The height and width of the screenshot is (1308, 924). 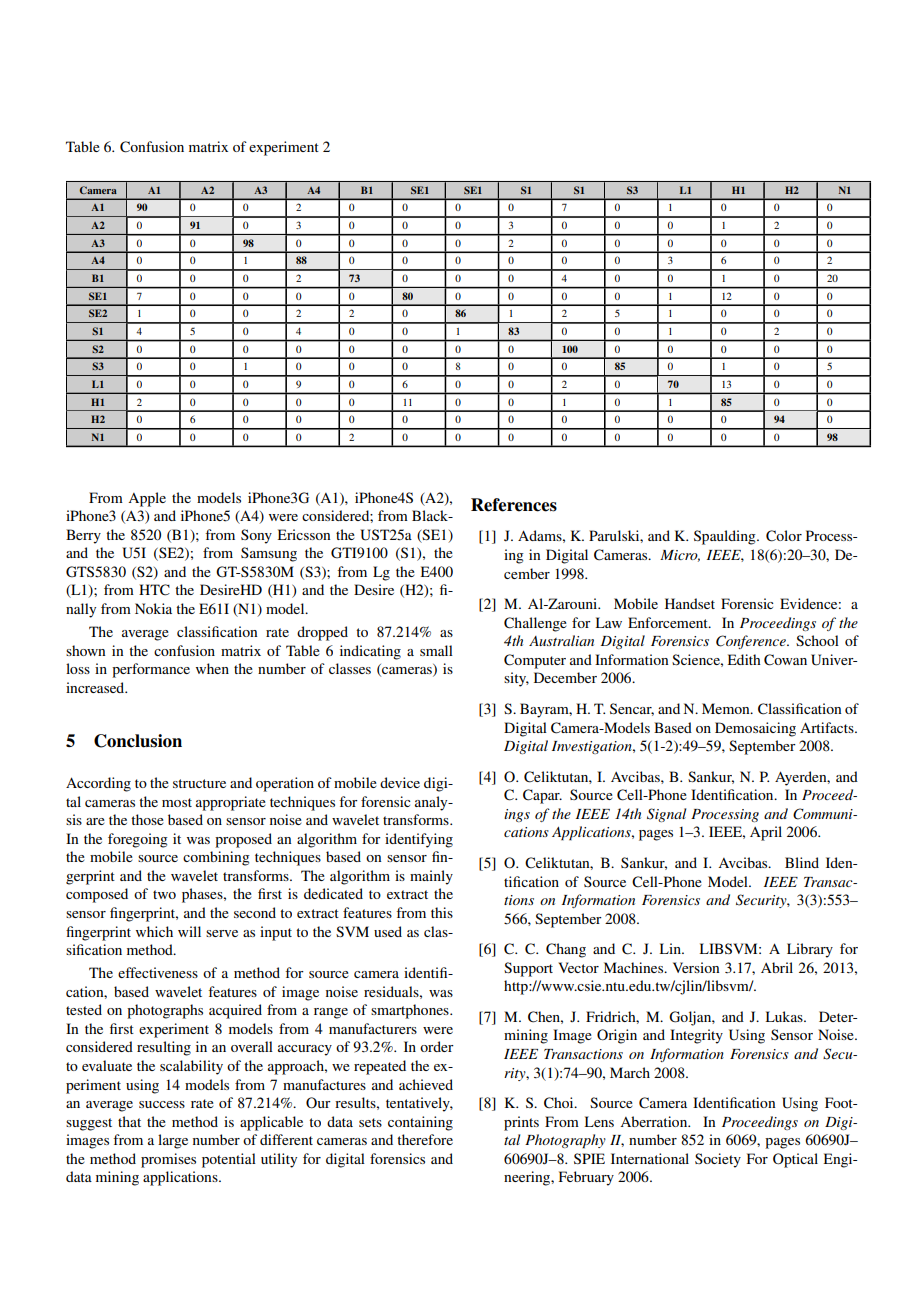 What do you see at coordinates (151, 670) in the screenshot?
I see `performance` at bounding box center [151, 670].
